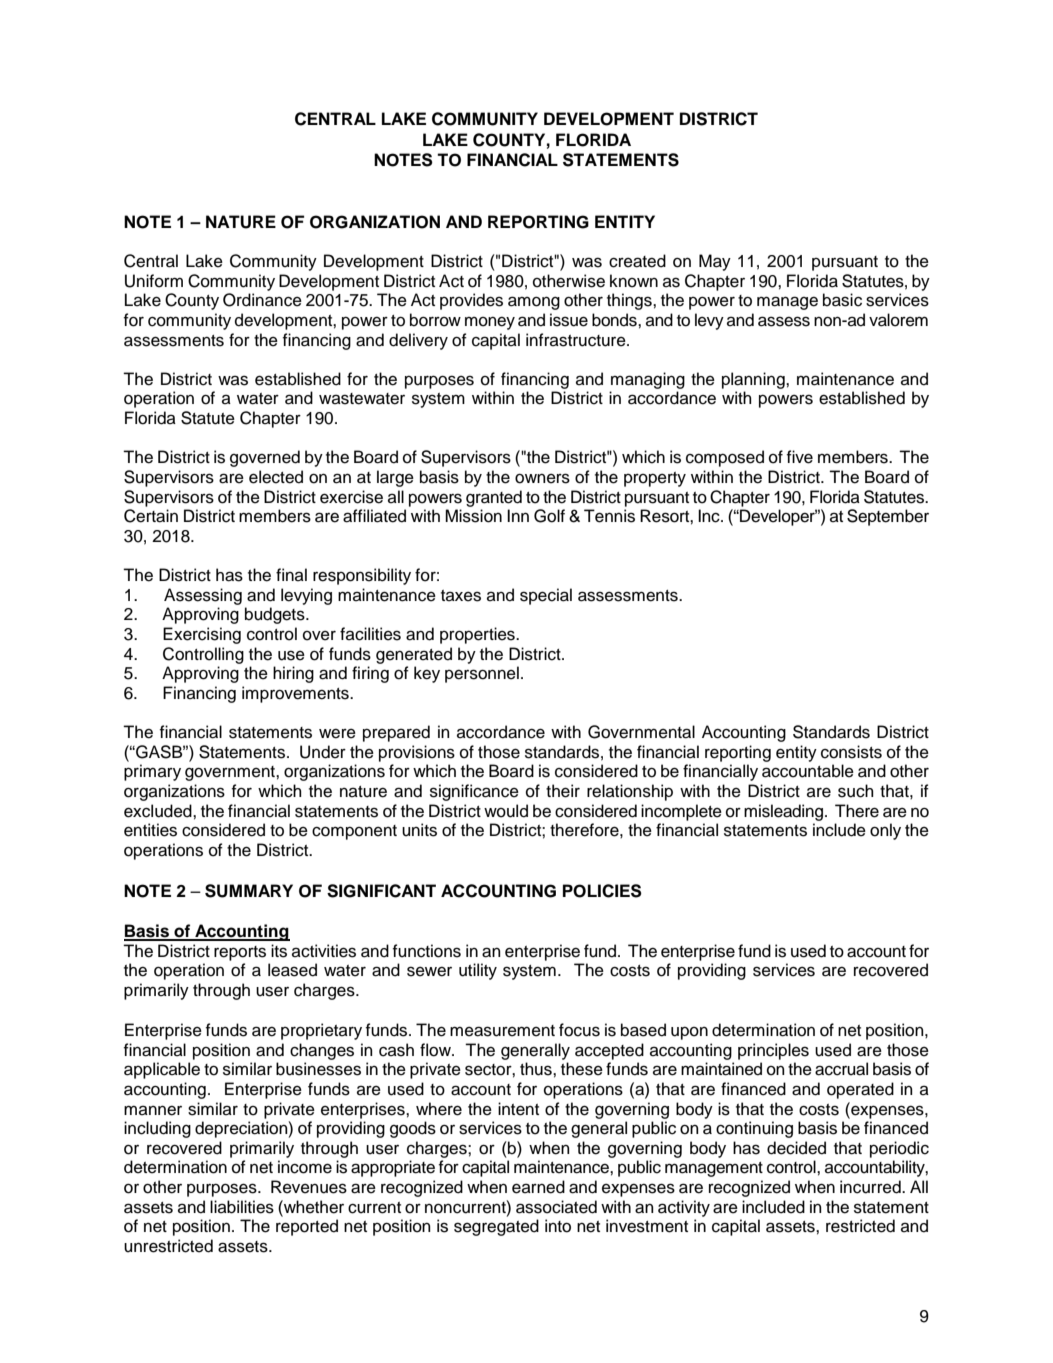 Image resolution: width=1053 pixels, height=1363 pixels. What do you see at coordinates (262, 300) in the document?
I see `Ordinance` at bounding box center [262, 300].
